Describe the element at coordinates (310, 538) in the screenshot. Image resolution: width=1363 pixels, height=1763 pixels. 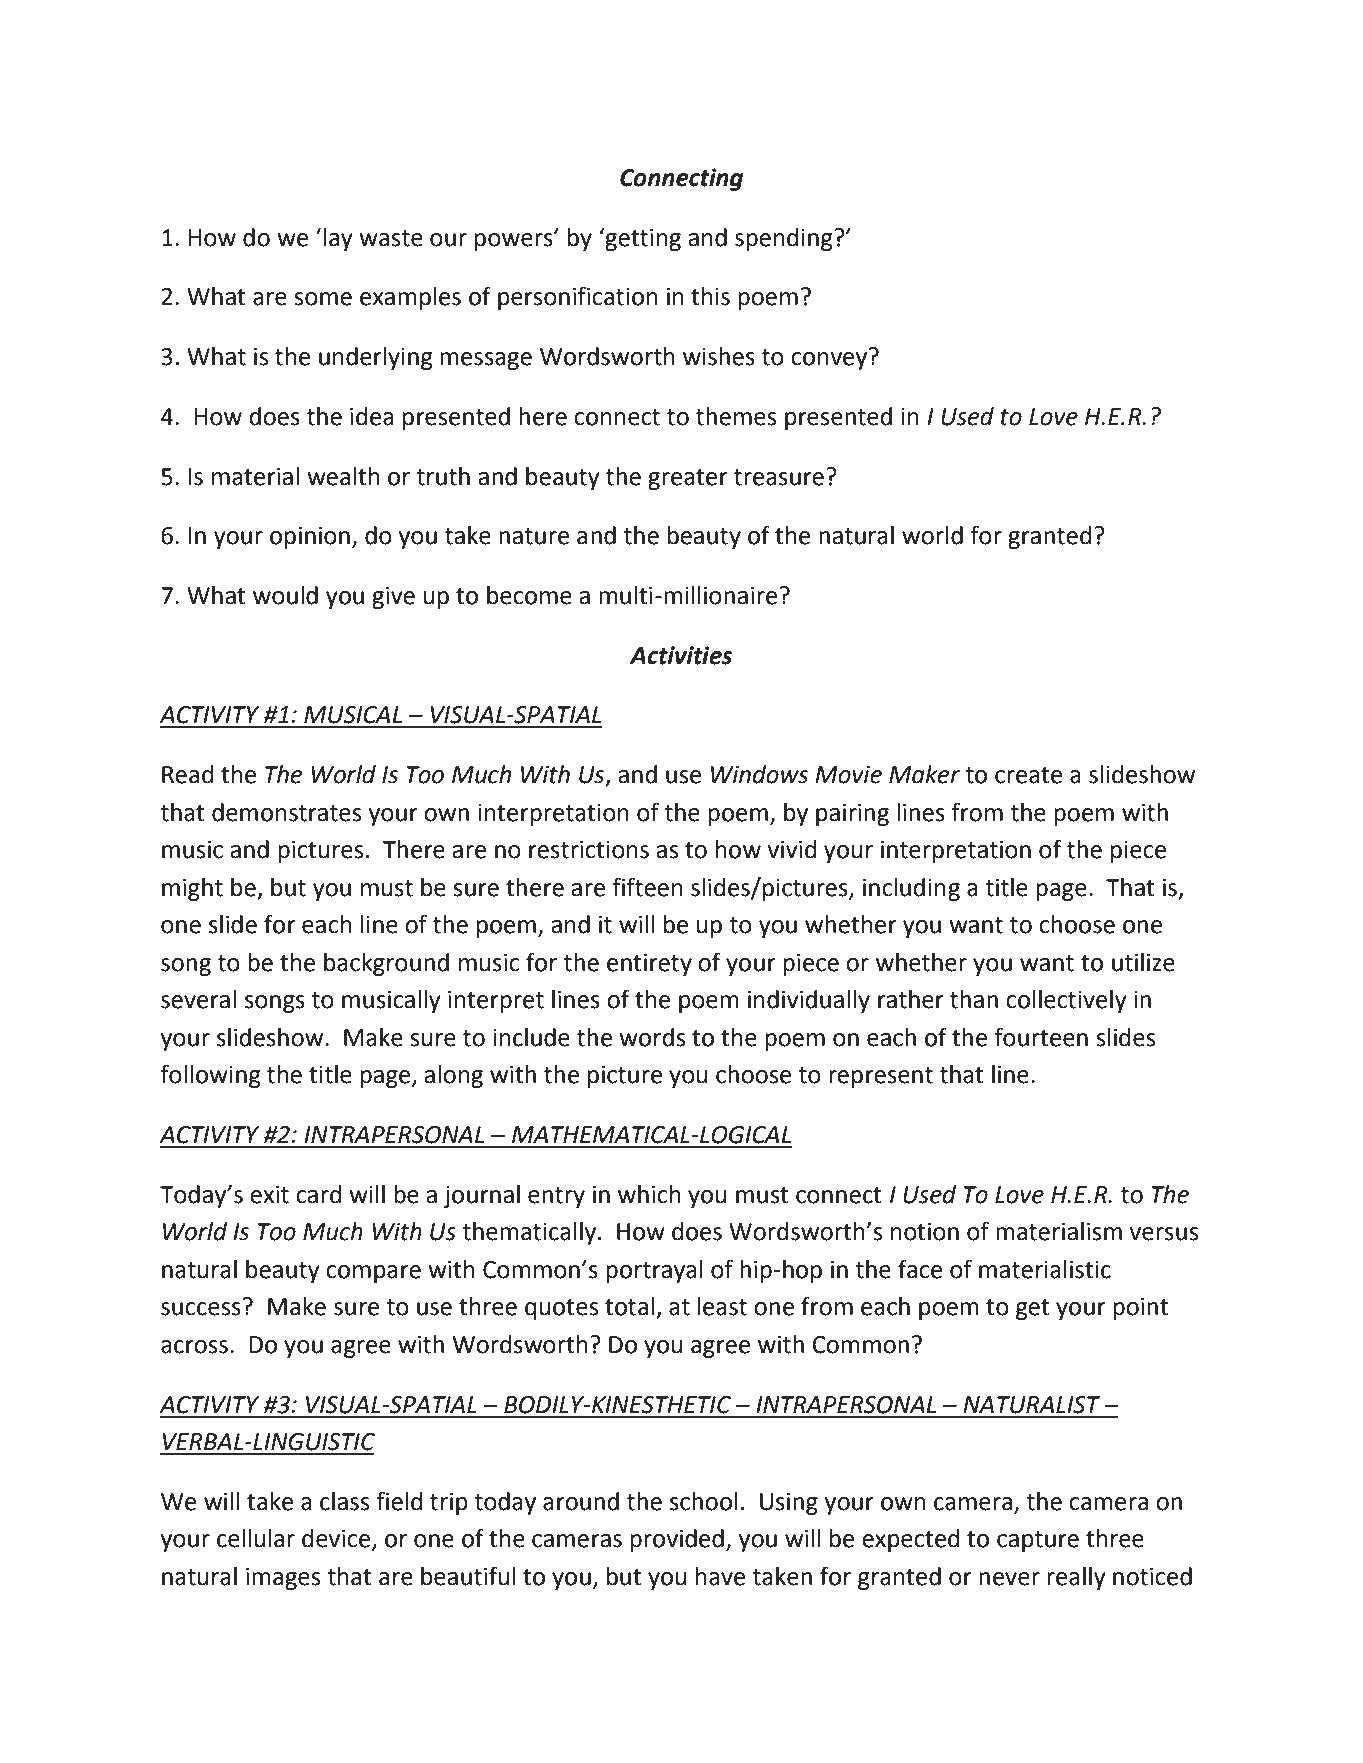
I see `opinion` at that location.
